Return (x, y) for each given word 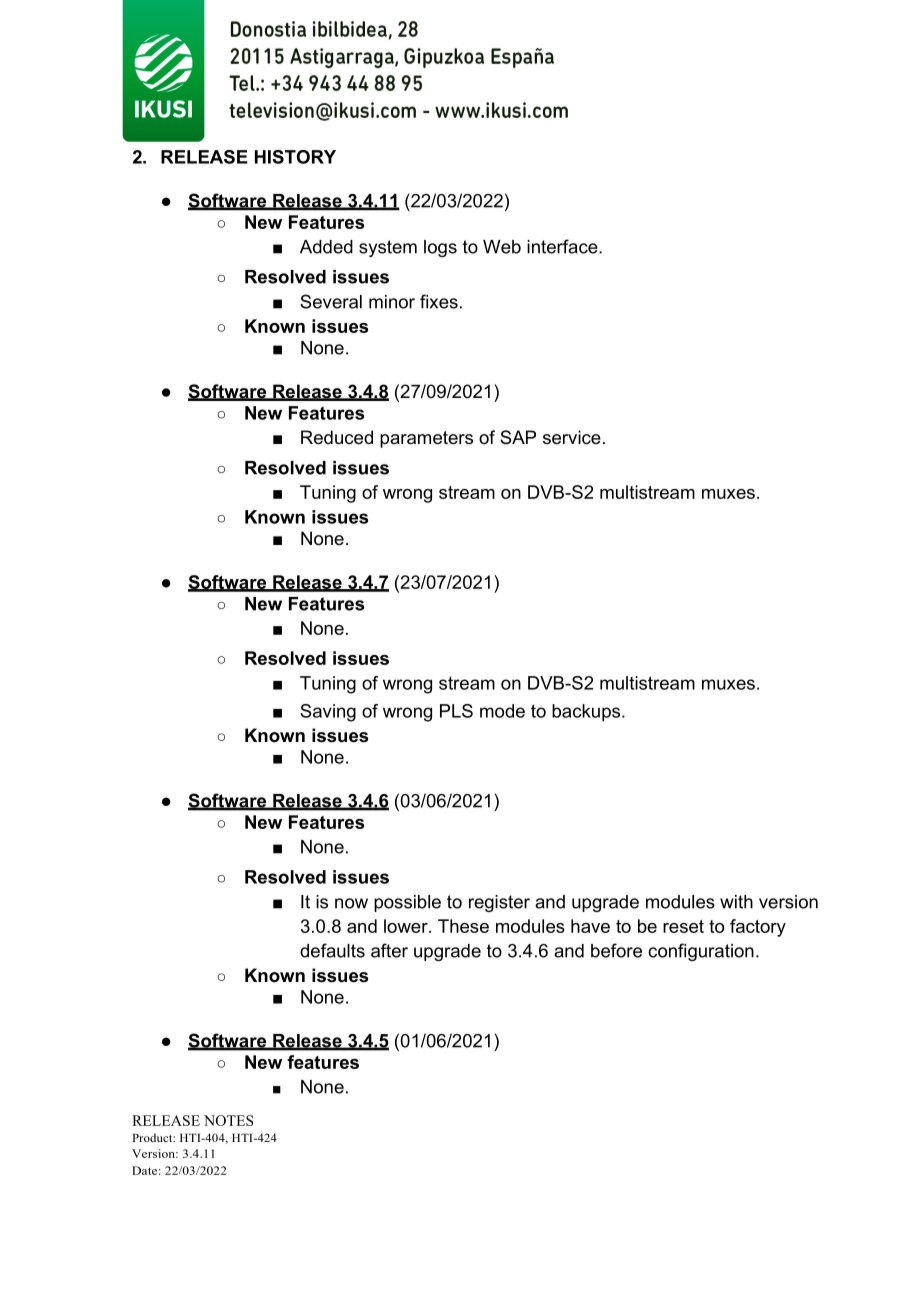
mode (502, 711)
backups (587, 713)
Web (502, 247)
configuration (701, 952)
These (463, 926)
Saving (328, 713)
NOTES (228, 1120)
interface (563, 246)
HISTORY (295, 157)
